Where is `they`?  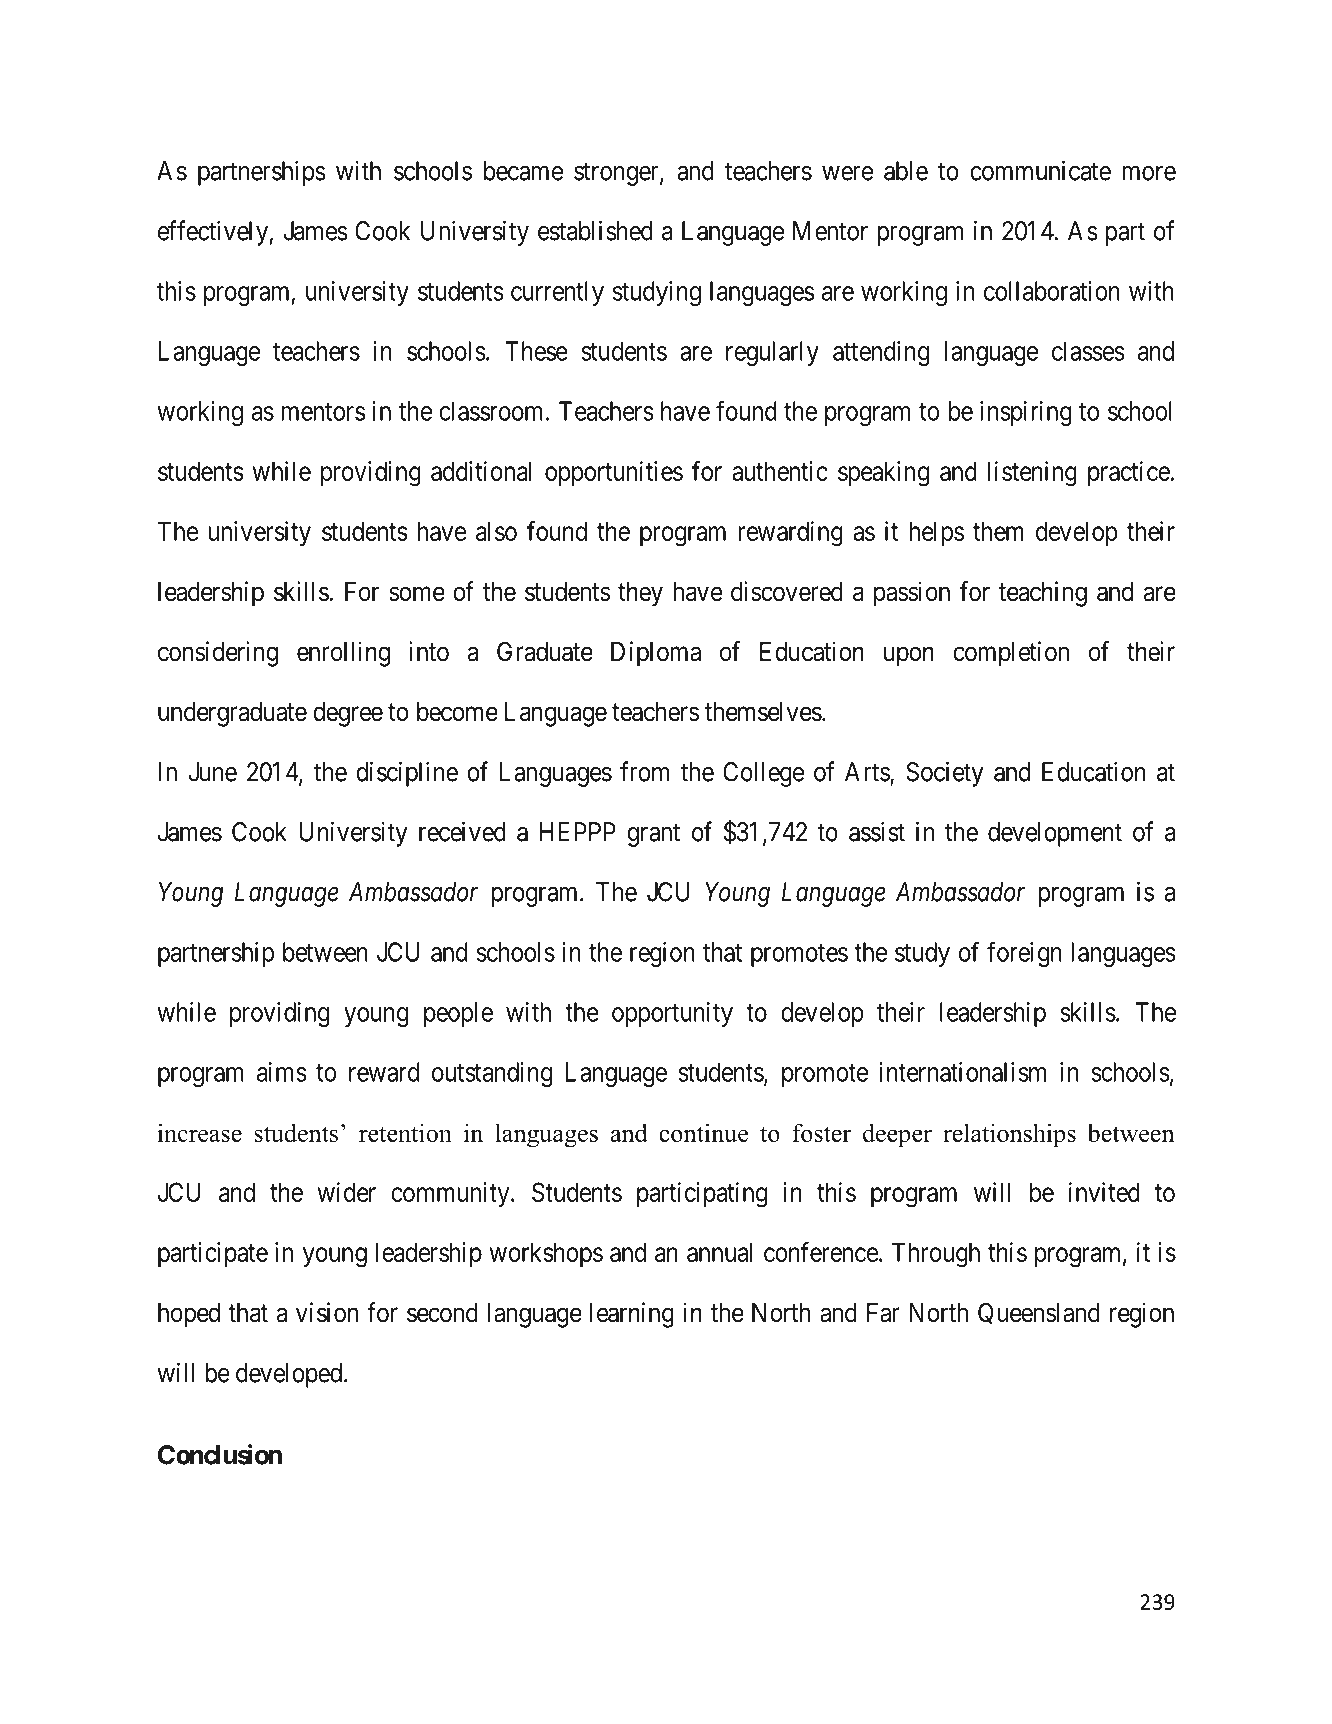
they is located at coordinates (640, 594).
